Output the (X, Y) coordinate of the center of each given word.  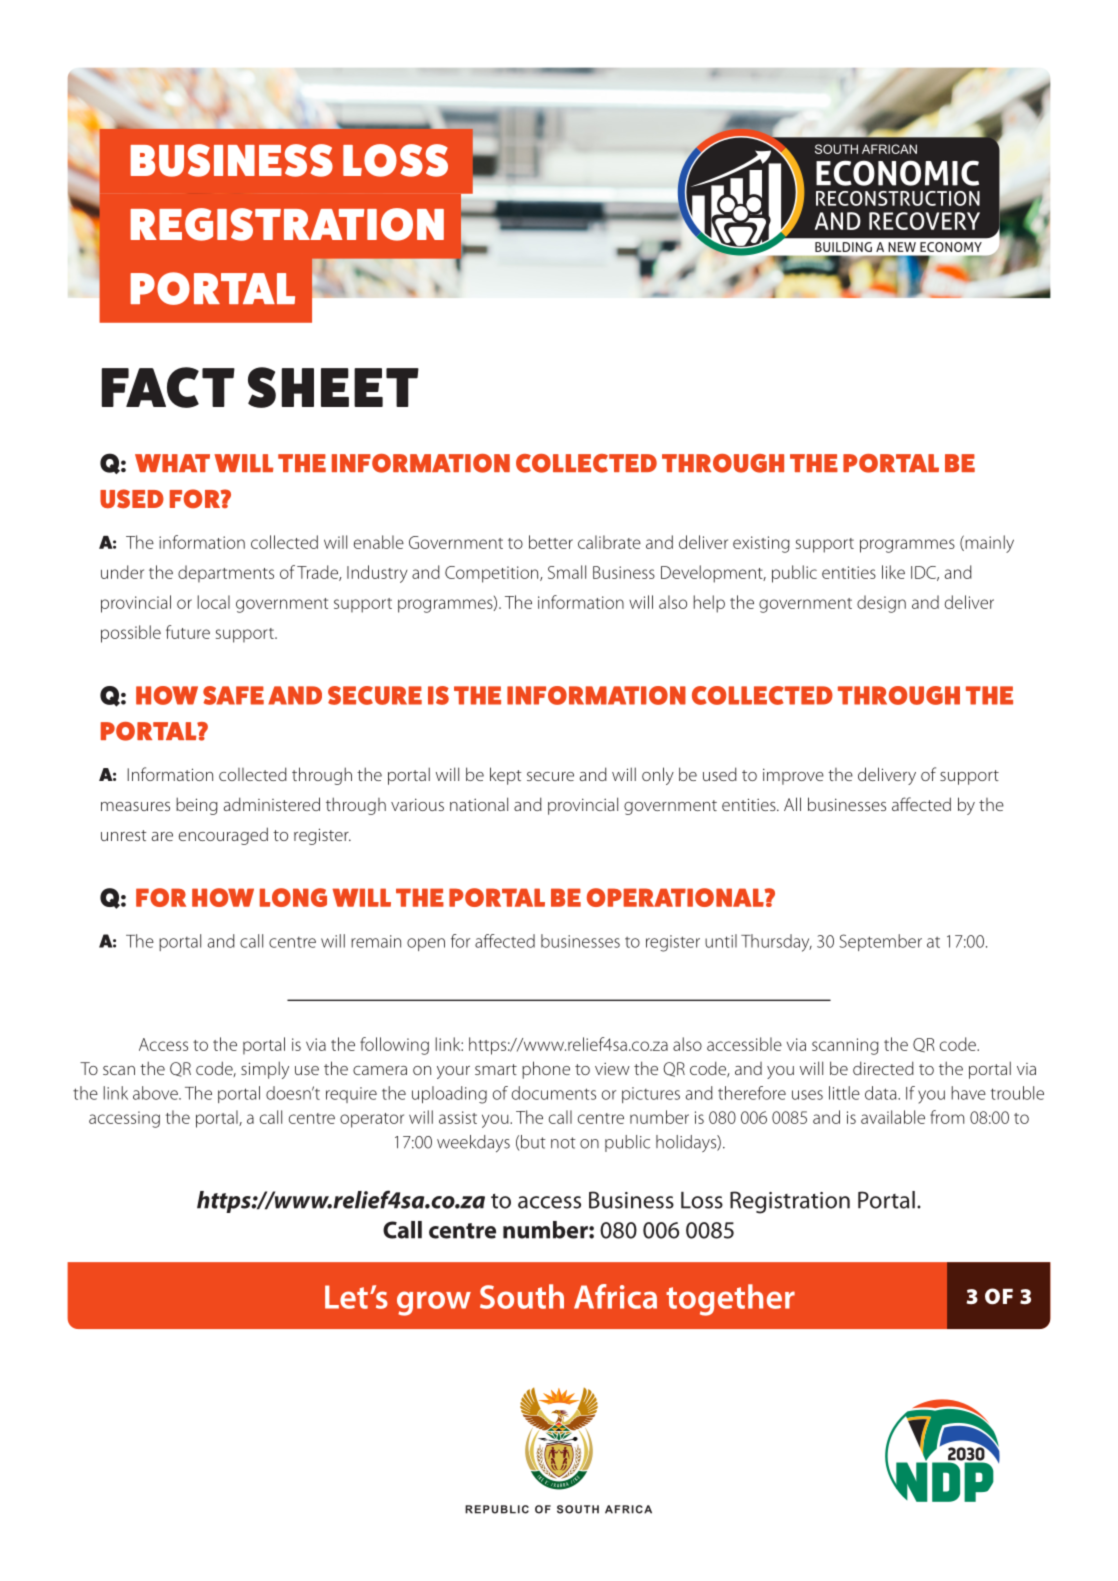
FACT (168, 387)
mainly (988, 544)
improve (793, 776)
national (479, 804)
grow (434, 1303)
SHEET (333, 387)
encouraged (223, 836)
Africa (615, 1296)
